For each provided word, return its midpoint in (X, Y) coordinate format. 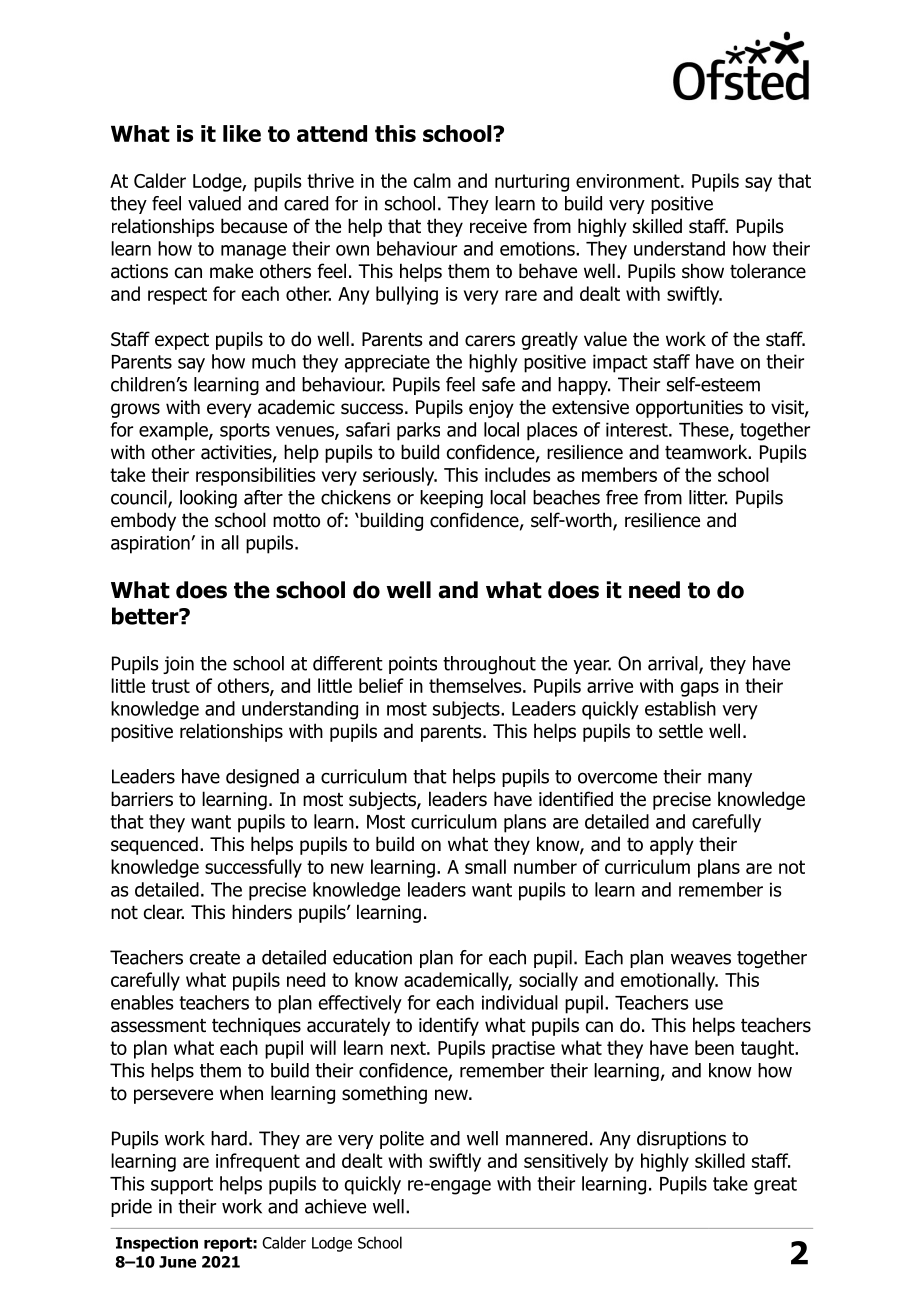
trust (170, 686)
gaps (700, 689)
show (703, 271)
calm (432, 180)
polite (402, 1140)
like (242, 133)
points (413, 665)
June (177, 1262)
